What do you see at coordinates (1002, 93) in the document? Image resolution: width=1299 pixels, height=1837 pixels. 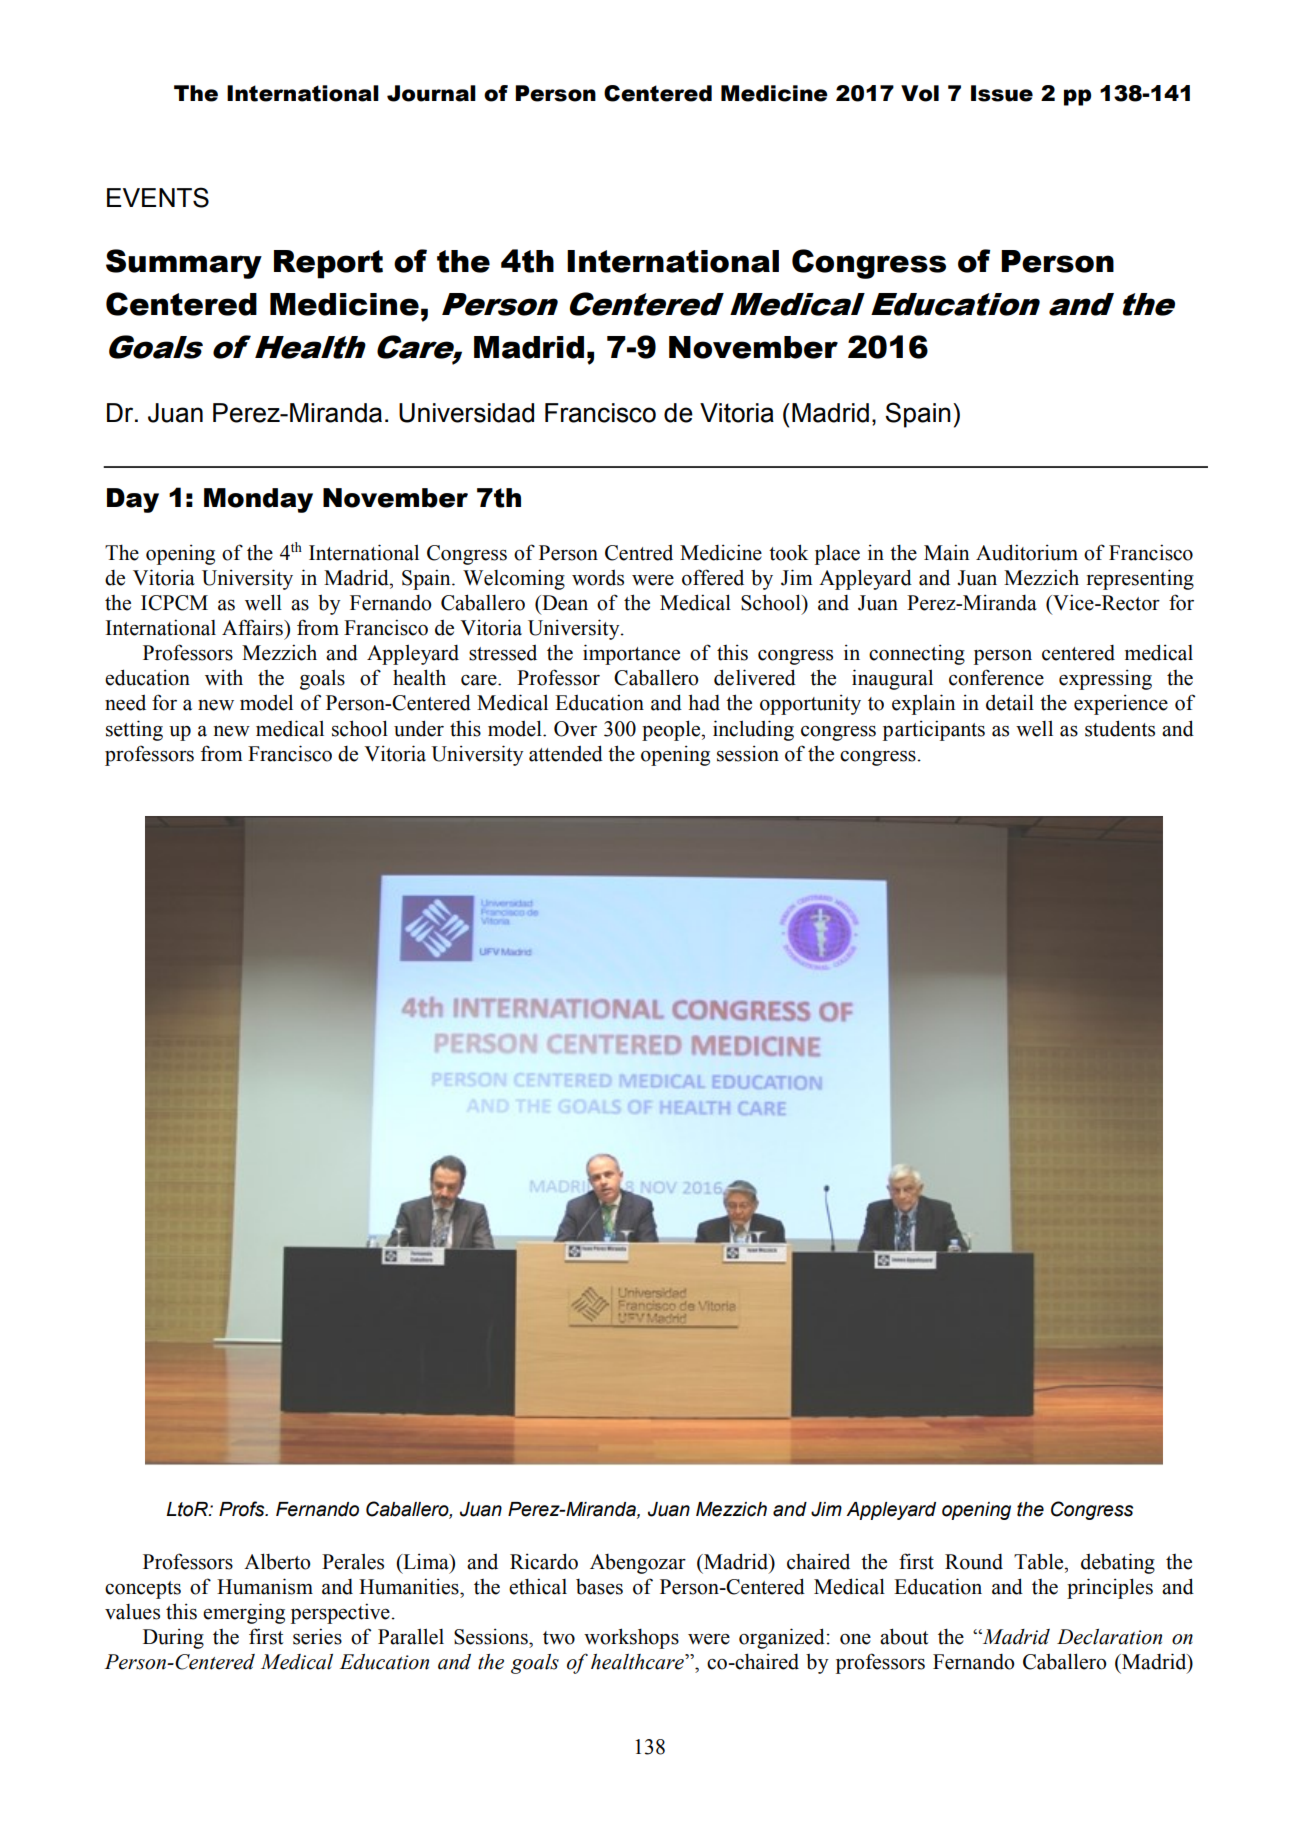 I see `Issue` at bounding box center [1002, 93].
